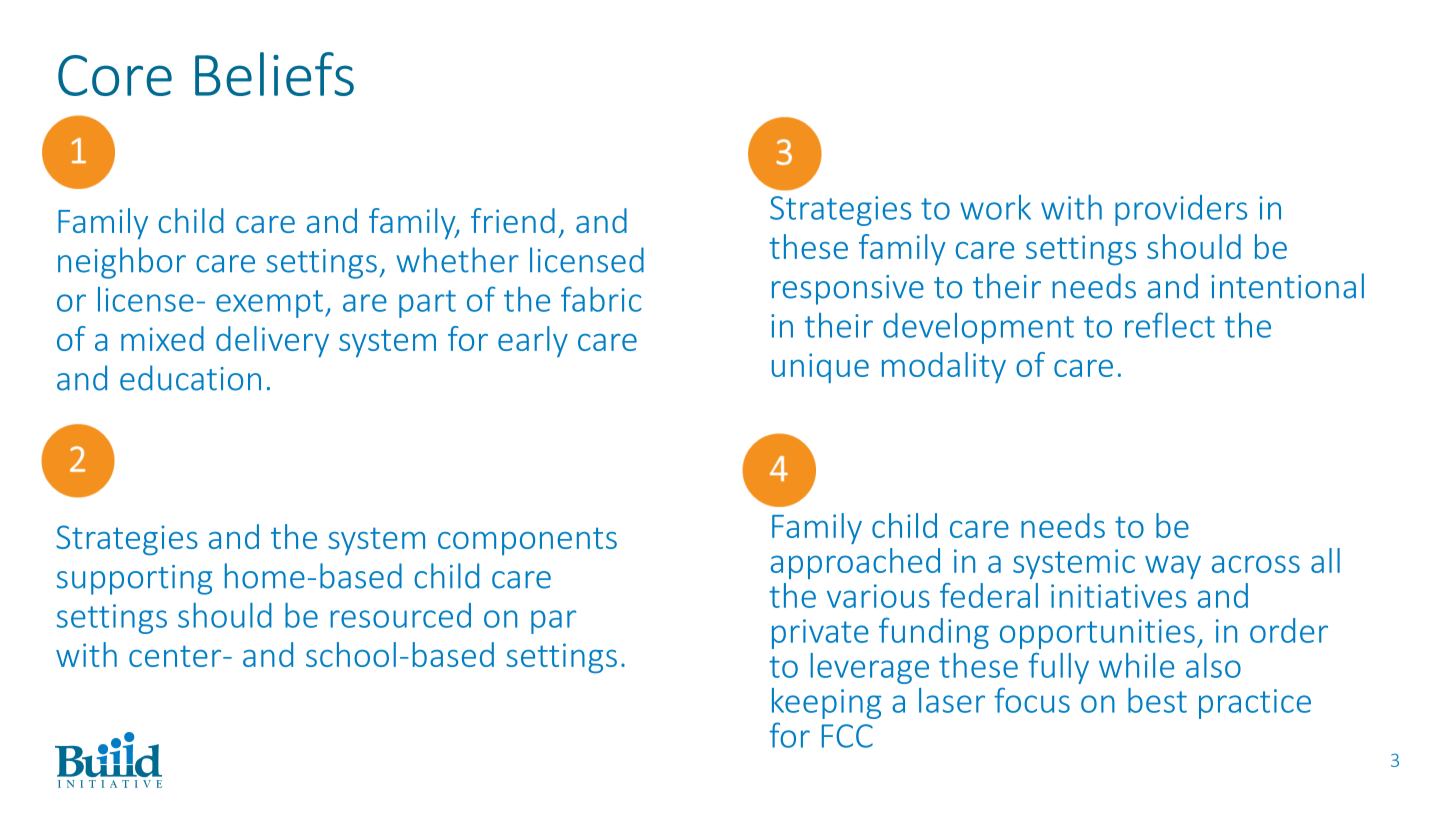 Image resolution: width=1456 pixels, height=819 pixels. I want to click on intentional, so click(1287, 286).
